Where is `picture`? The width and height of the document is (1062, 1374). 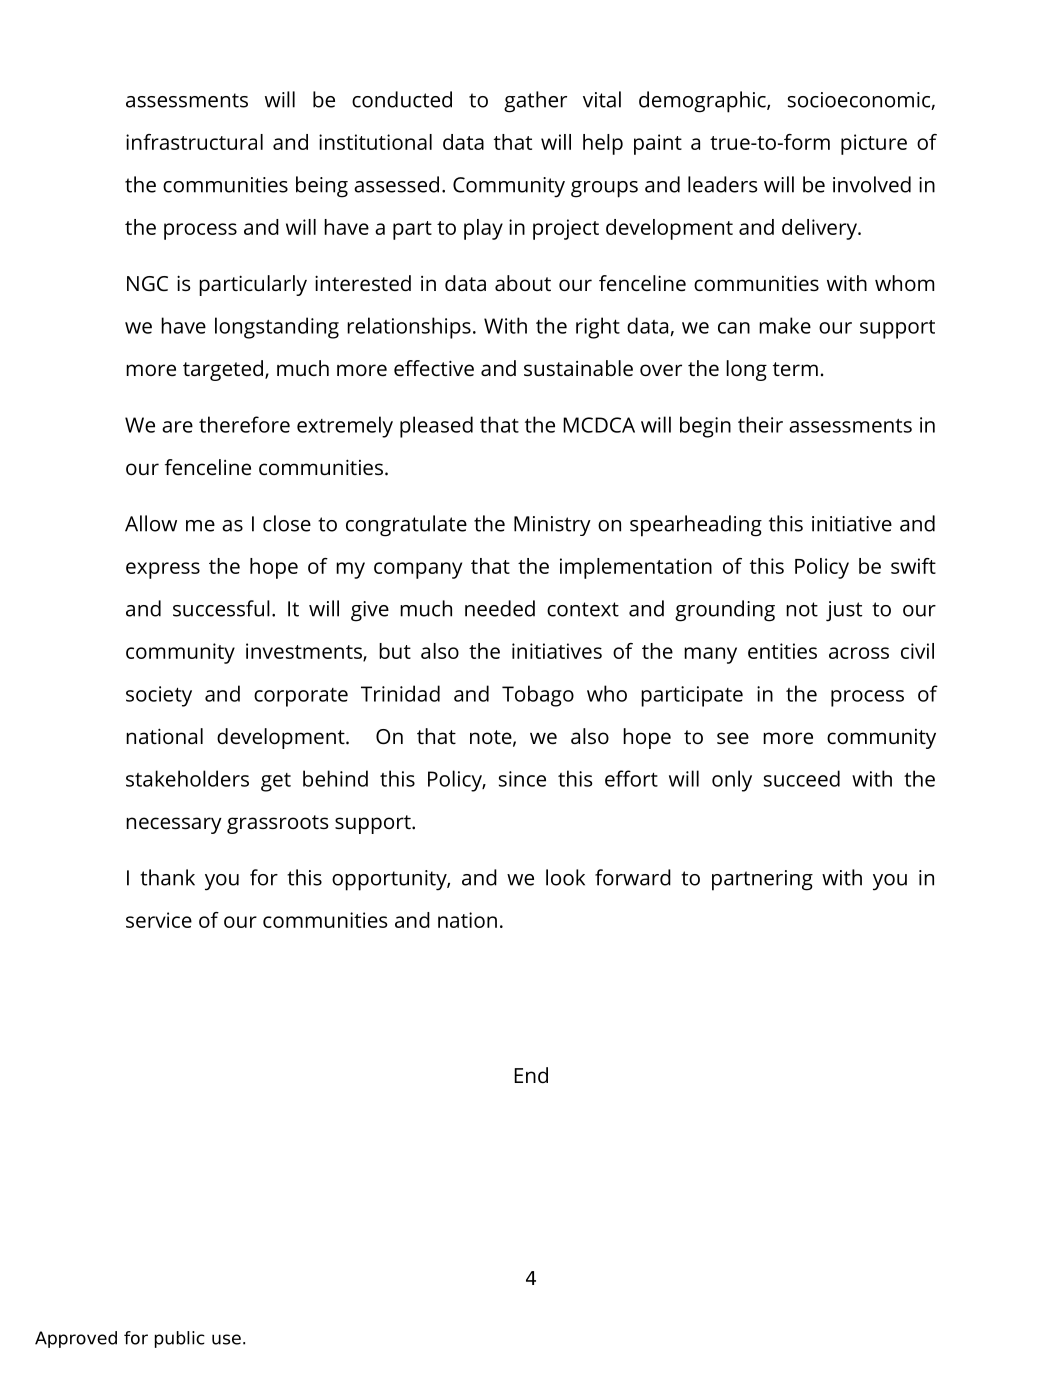
picture is located at coordinates (874, 144).
